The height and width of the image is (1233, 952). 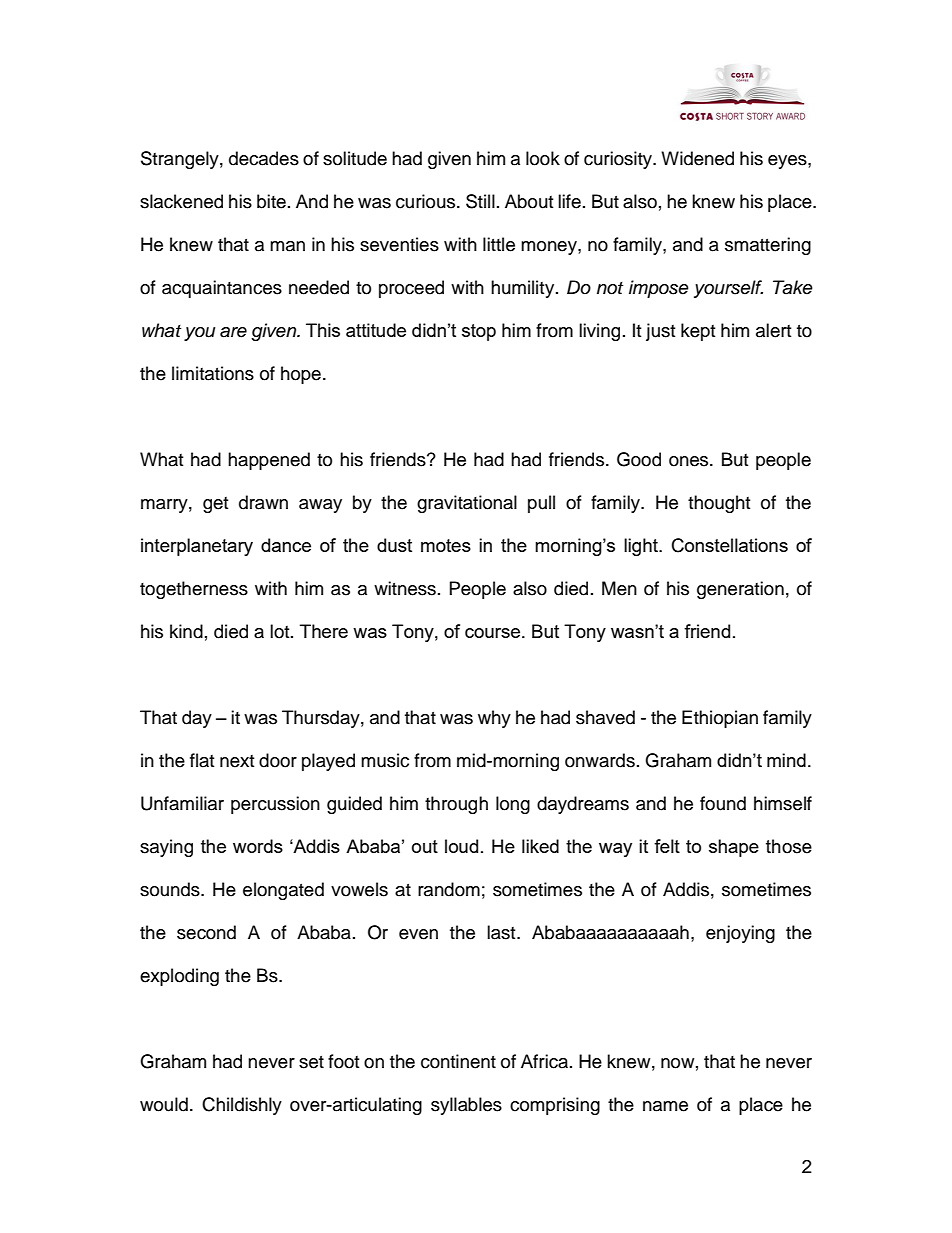 I want to click on bite, so click(x=271, y=201).
